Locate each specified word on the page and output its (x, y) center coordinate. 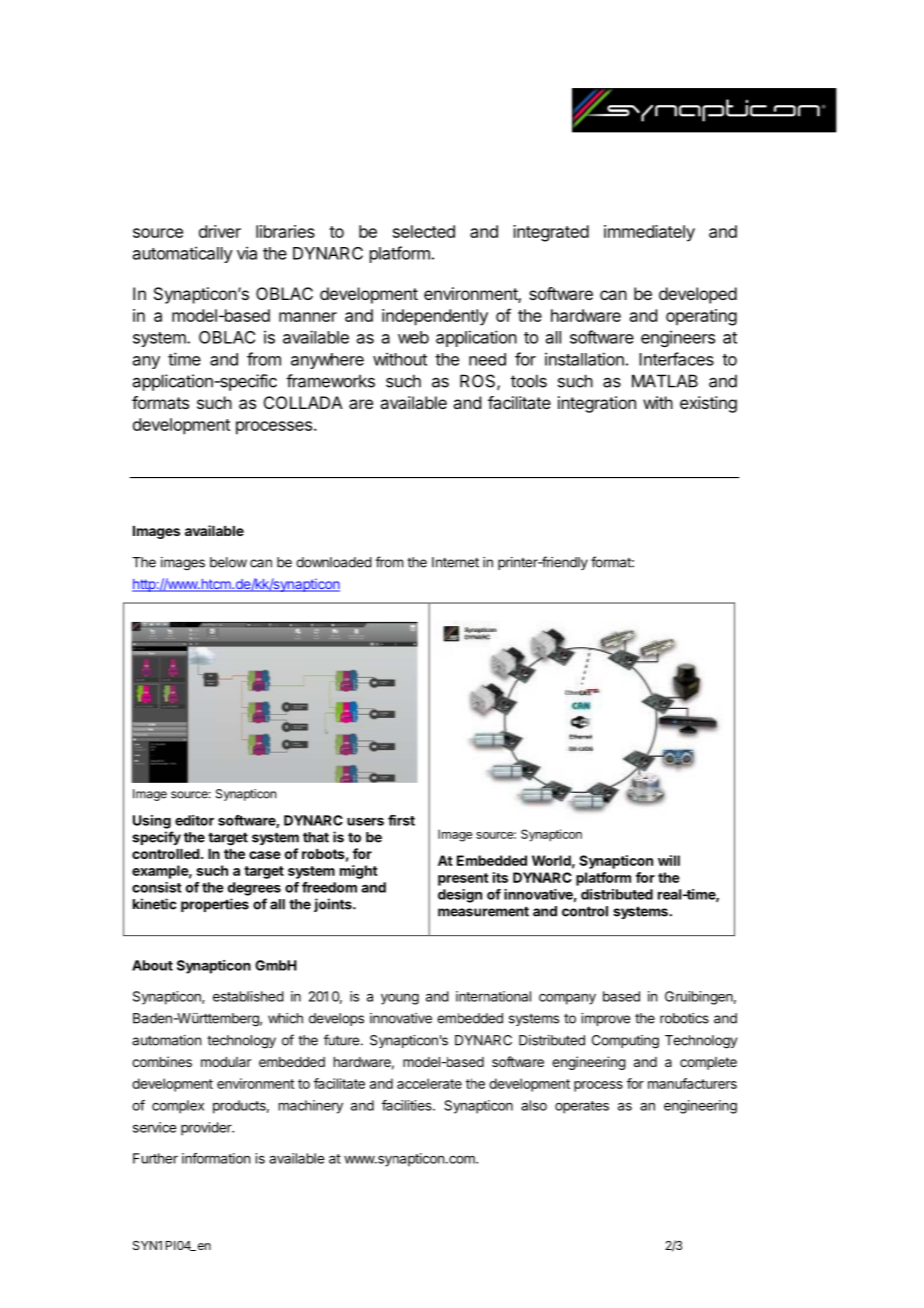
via (247, 253)
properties (215, 905)
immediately (649, 233)
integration (597, 404)
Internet (455, 562)
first (401, 820)
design (460, 896)
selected (424, 231)
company (567, 999)
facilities (408, 1105)
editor (194, 820)
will (669, 860)
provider (207, 1129)
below (228, 562)
